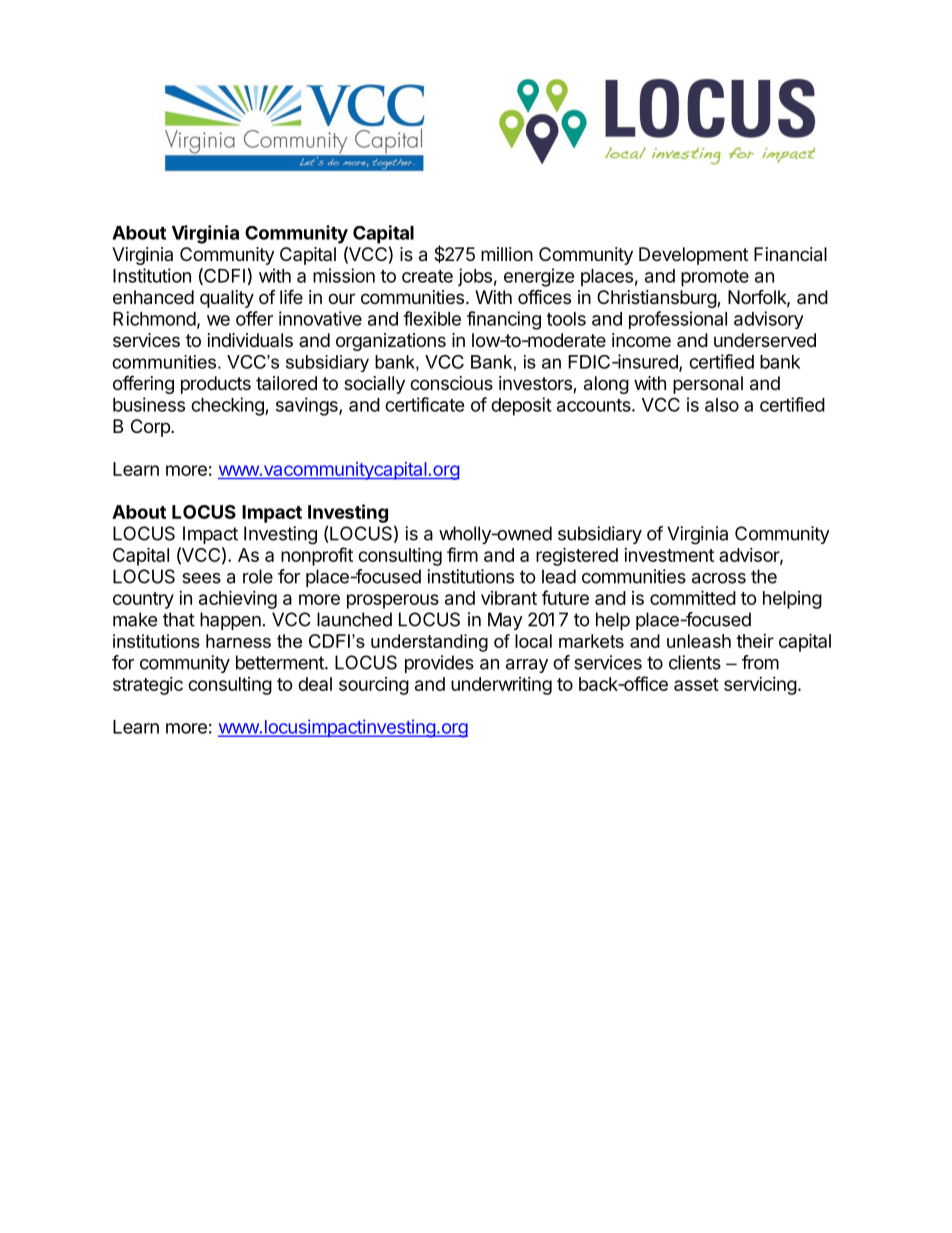 The height and width of the screenshot is (1233, 952). Describe the element at coordinates (227, 299) in the screenshot. I see `quality` at that location.
